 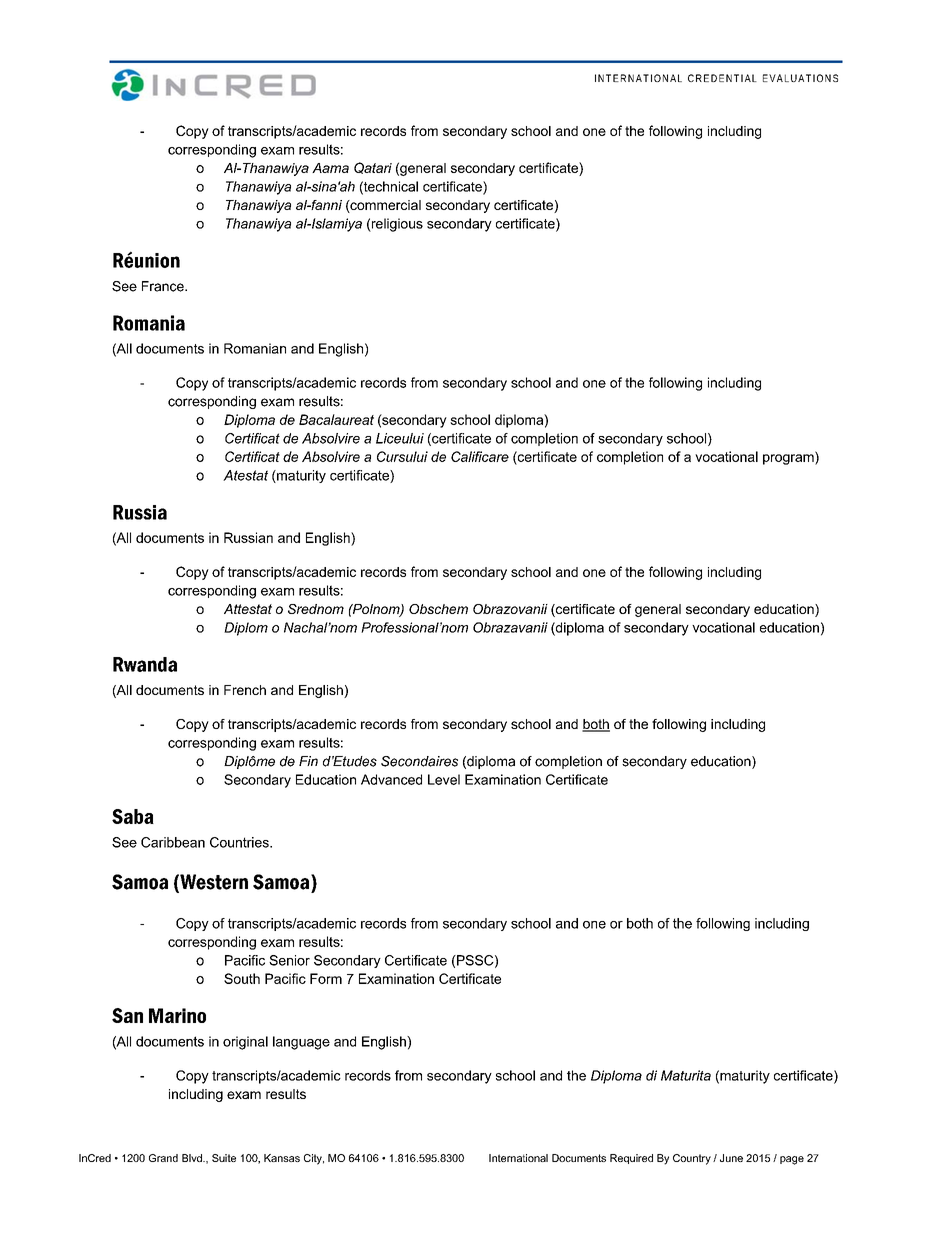 What do you see at coordinates (789, 458) in the screenshot?
I see `program` at bounding box center [789, 458].
